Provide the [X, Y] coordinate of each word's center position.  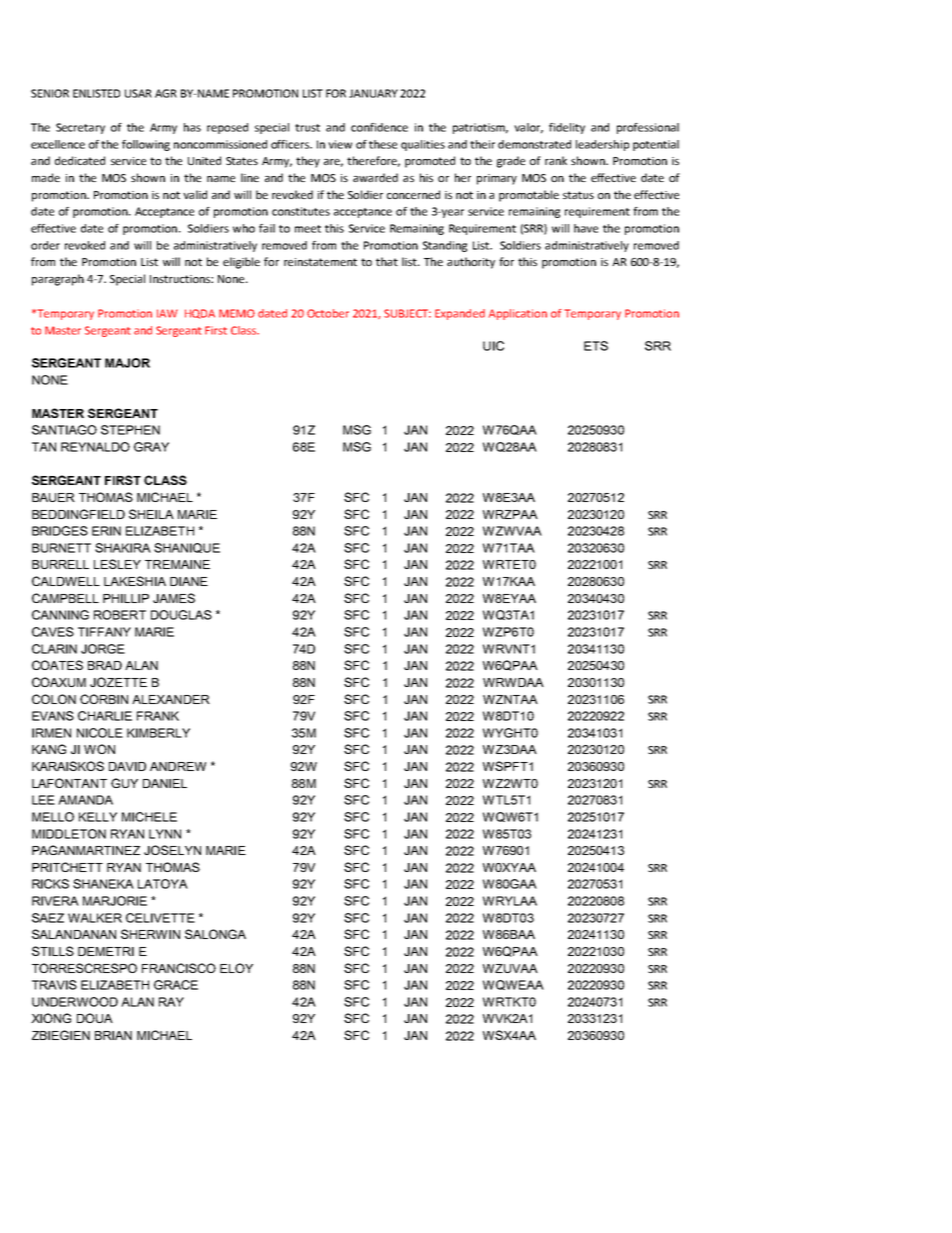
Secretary [80, 128]
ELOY [236, 968]
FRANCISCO [179, 968]
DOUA [95, 1018]
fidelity [567, 128]
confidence [379, 127]
